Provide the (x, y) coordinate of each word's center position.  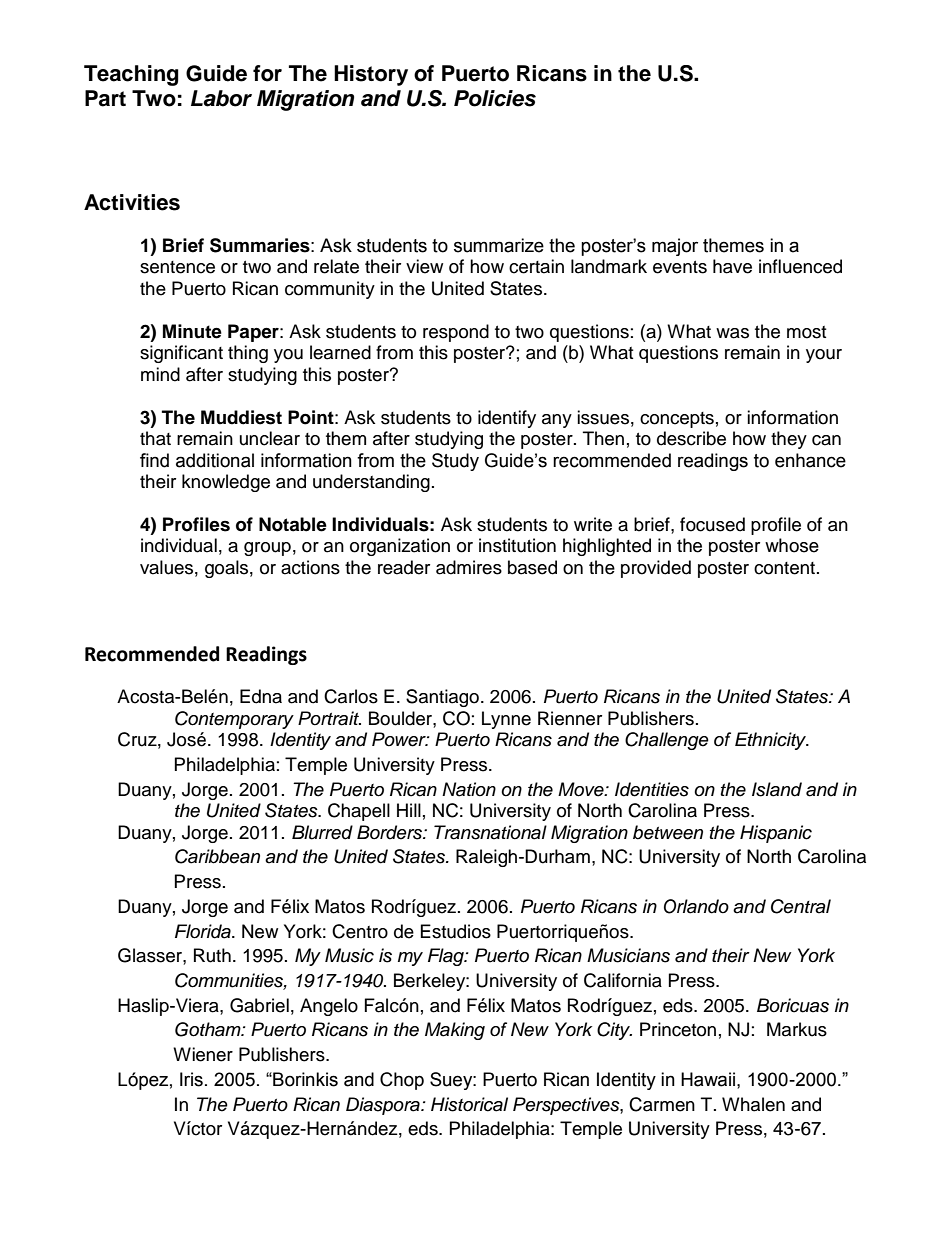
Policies (495, 98)
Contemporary (234, 720)
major (675, 247)
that (155, 438)
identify (507, 419)
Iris (191, 1079)
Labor (221, 98)
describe (691, 438)
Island (777, 789)
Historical (469, 1104)
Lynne (506, 720)
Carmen (662, 1104)
